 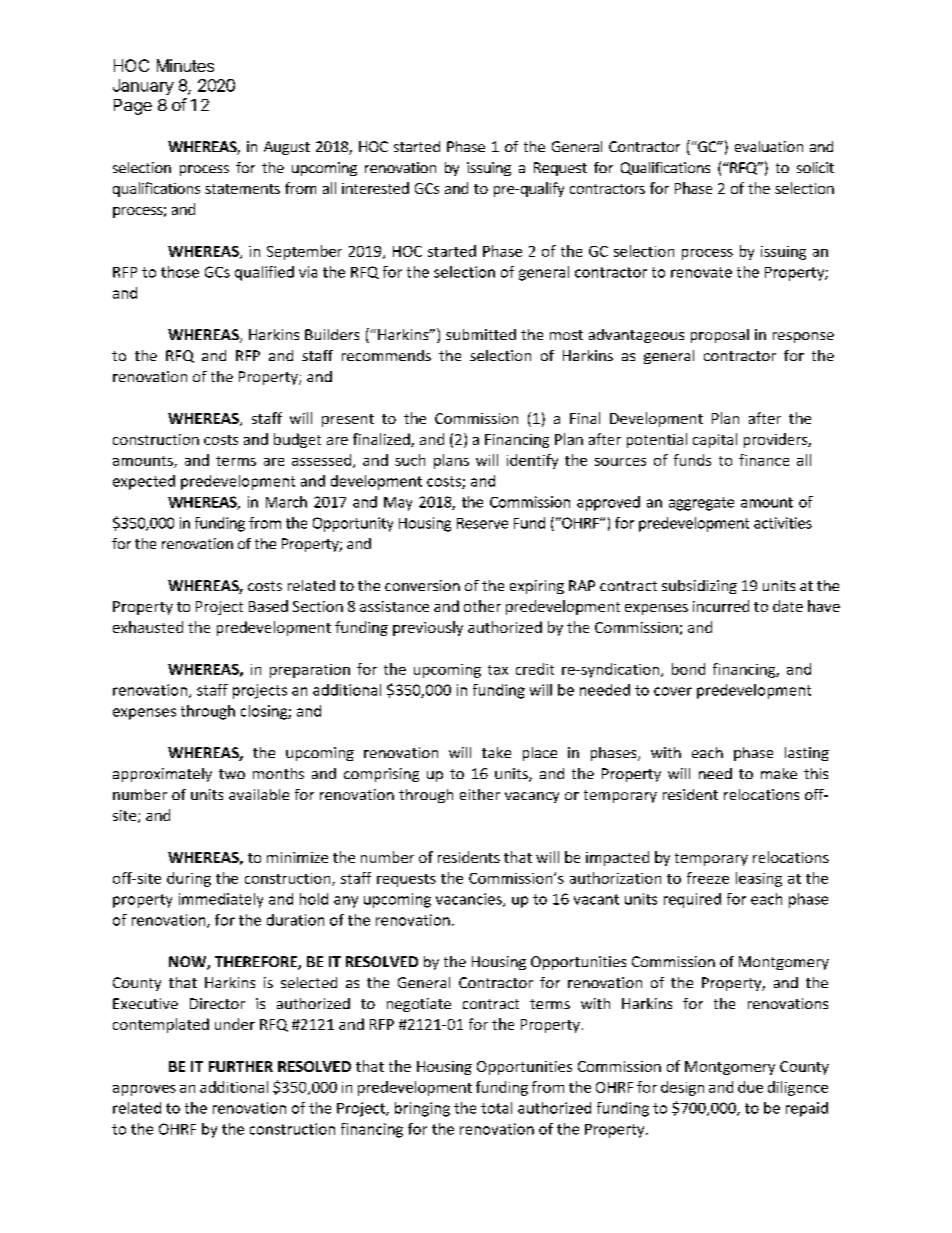 What do you see at coordinates (185, 65) in the document?
I see `Minutes` at bounding box center [185, 65].
